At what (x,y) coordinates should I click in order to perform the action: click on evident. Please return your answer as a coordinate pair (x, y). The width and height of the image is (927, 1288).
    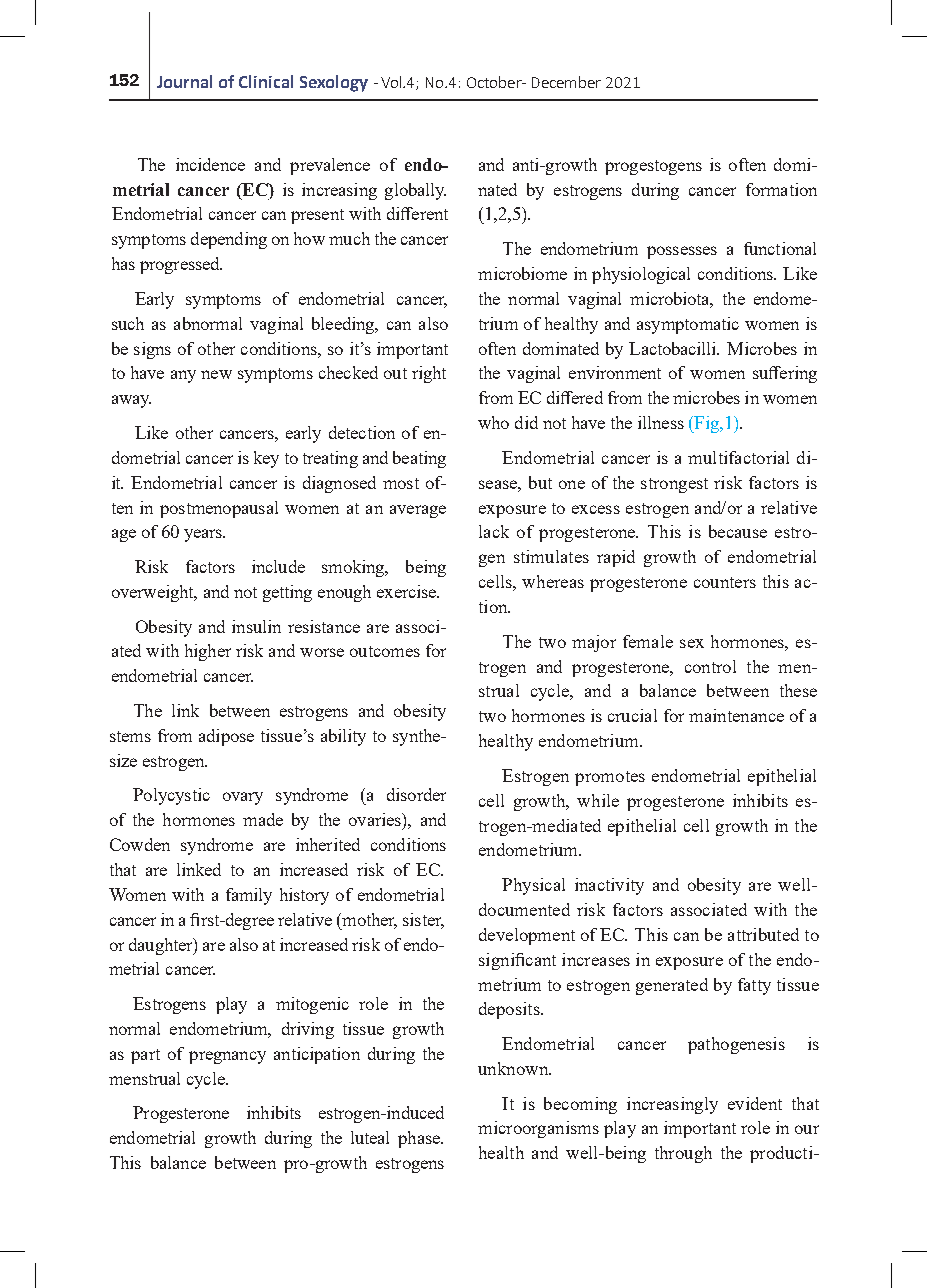
    Looking at the image, I should click on (755, 1103).
